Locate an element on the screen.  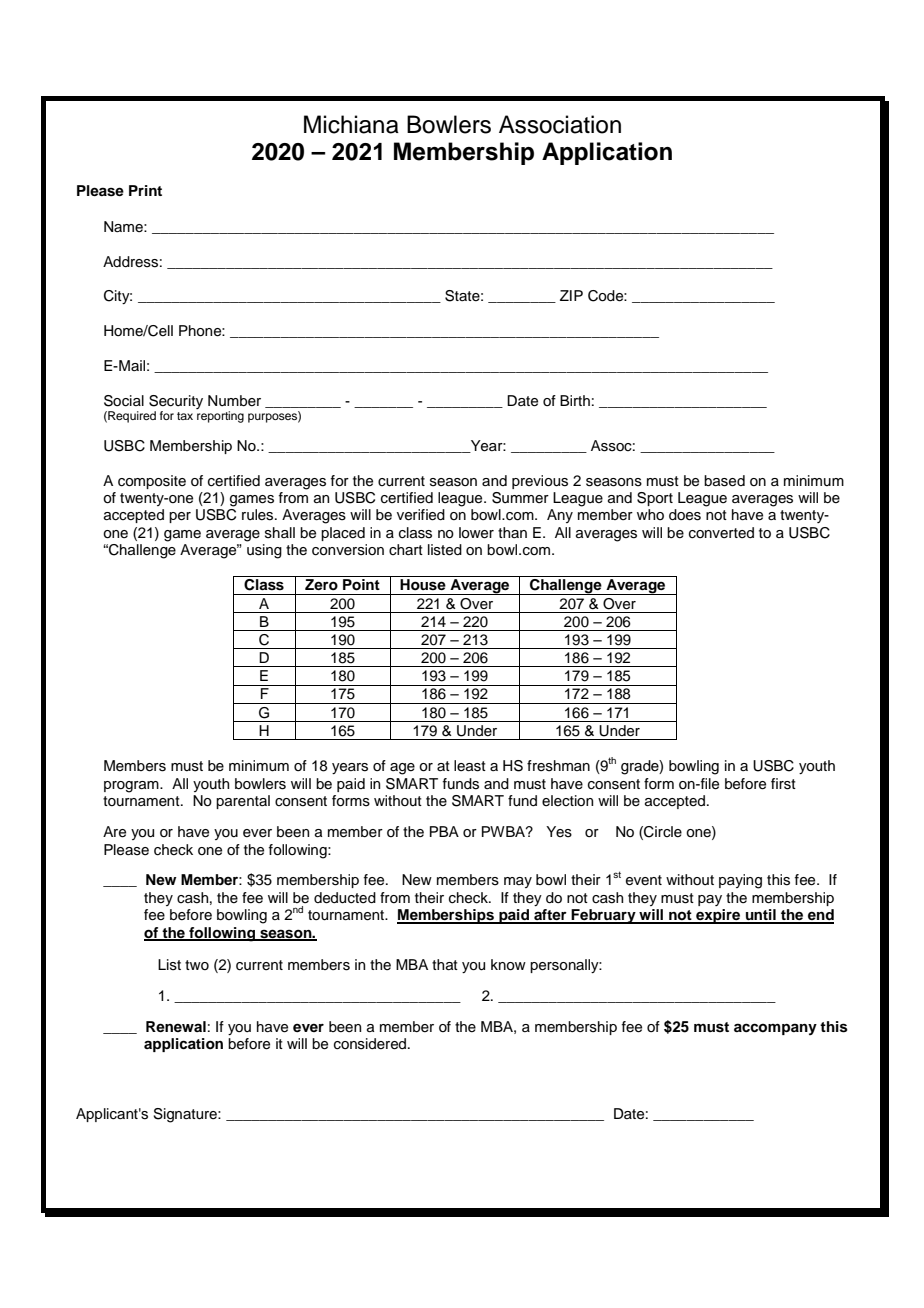
first is located at coordinates (783, 784).
